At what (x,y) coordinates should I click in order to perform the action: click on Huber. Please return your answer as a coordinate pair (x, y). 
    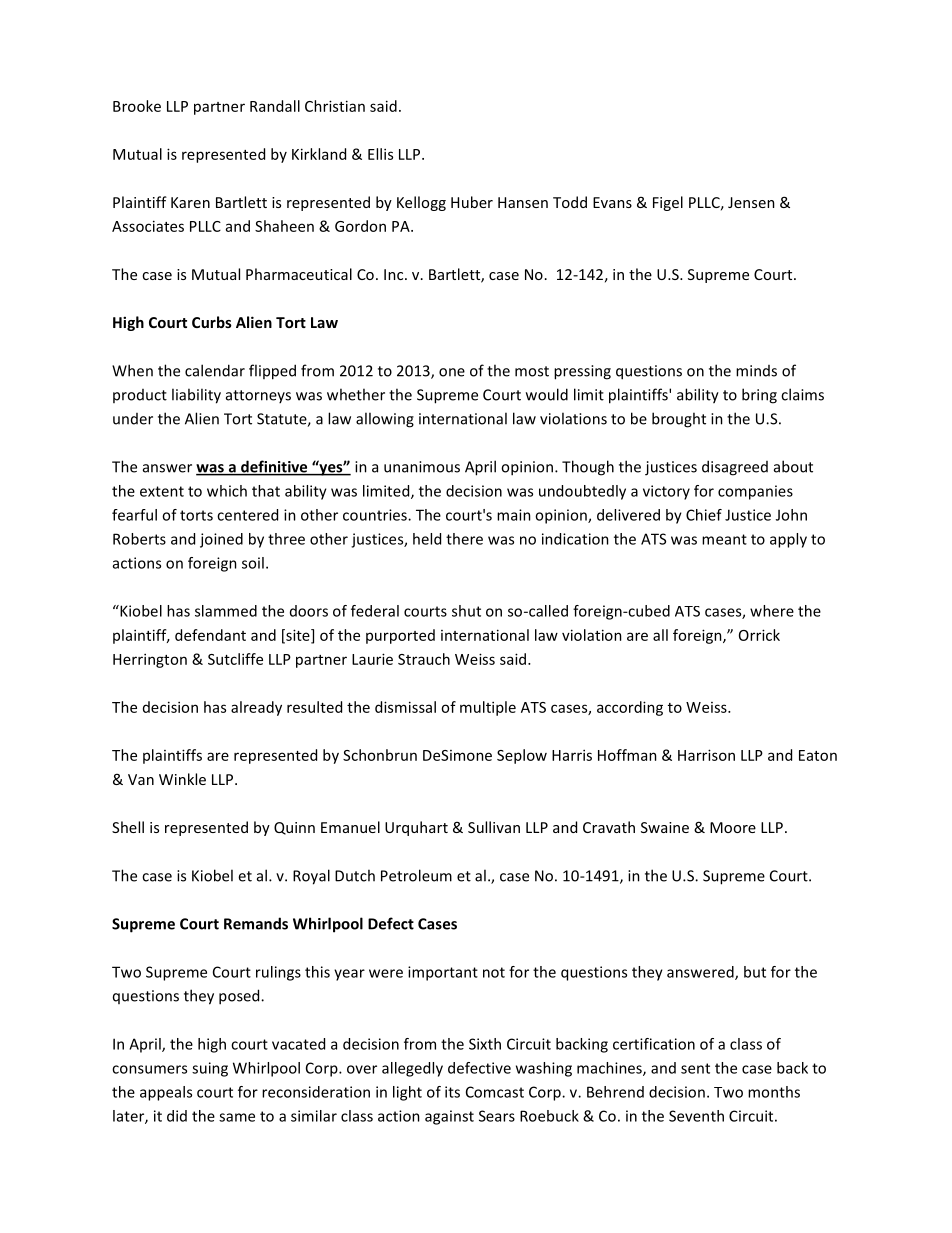
    Looking at the image, I should click on (472, 202).
